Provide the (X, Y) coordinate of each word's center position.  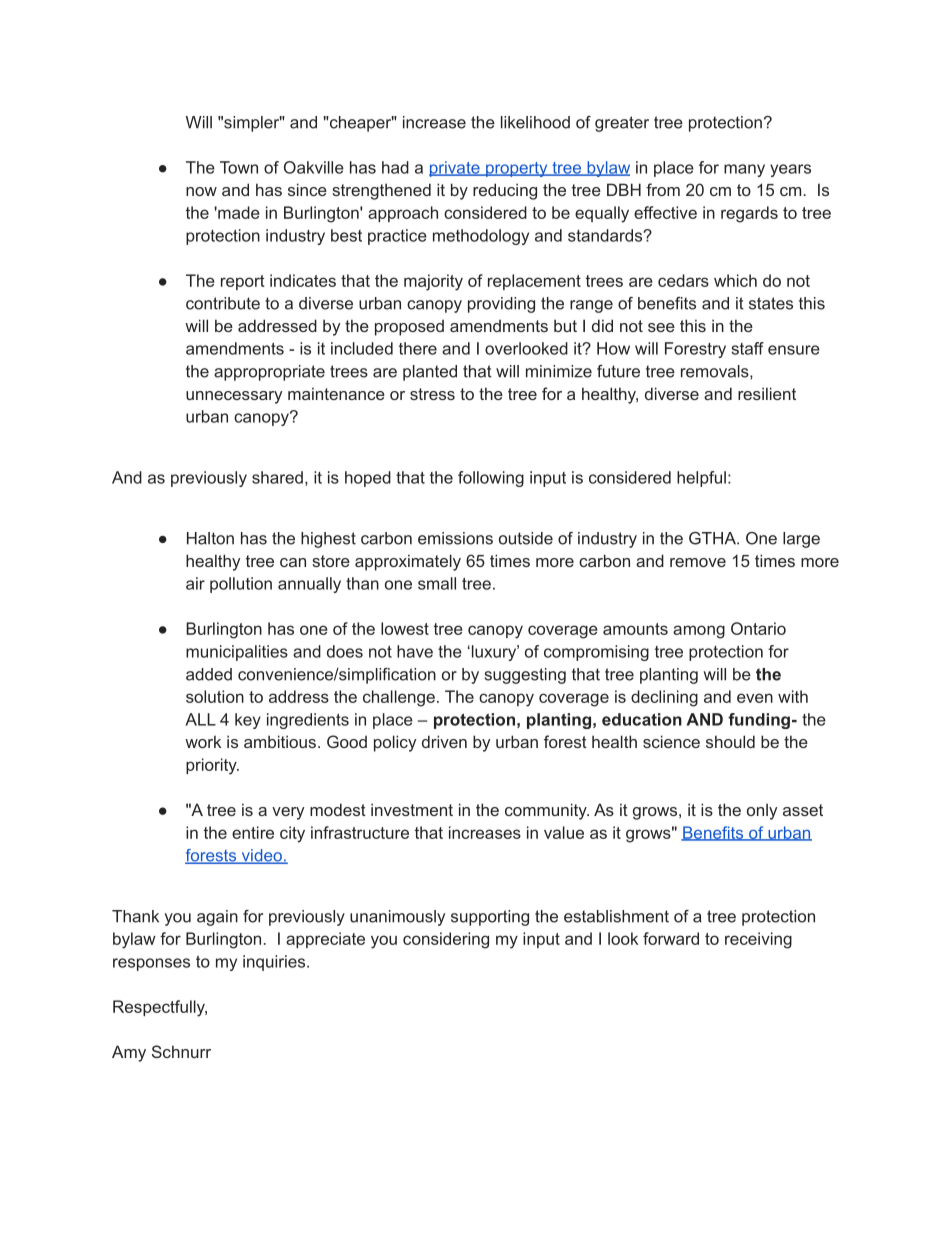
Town (239, 167)
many (744, 170)
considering (446, 940)
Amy (129, 1053)
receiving (758, 940)
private (455, 169)
